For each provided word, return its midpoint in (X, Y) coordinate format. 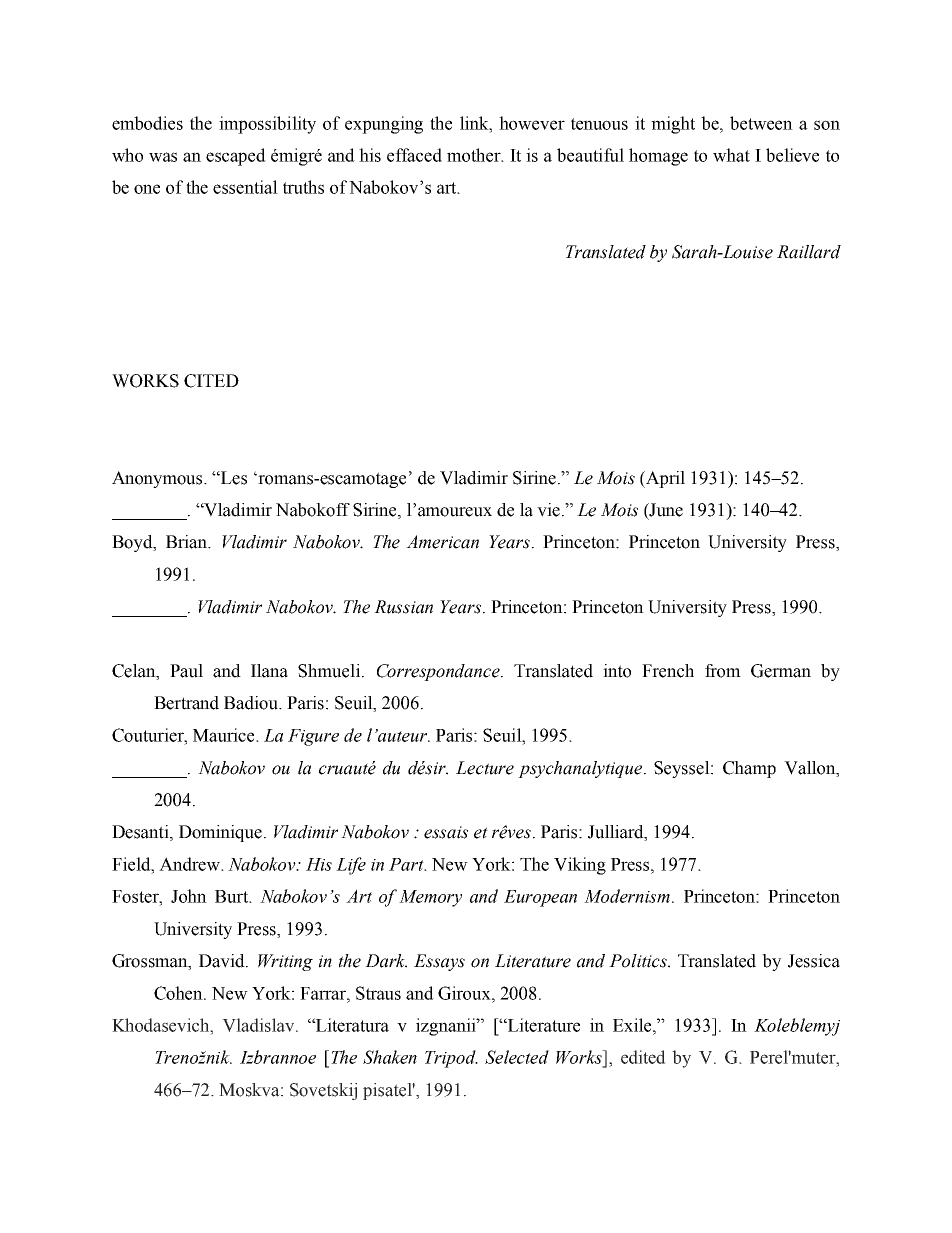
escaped (236, 157)
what (731, 155)
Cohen (179, 993)
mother (475, 155)
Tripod (451, 1059)
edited (643, 1057)
